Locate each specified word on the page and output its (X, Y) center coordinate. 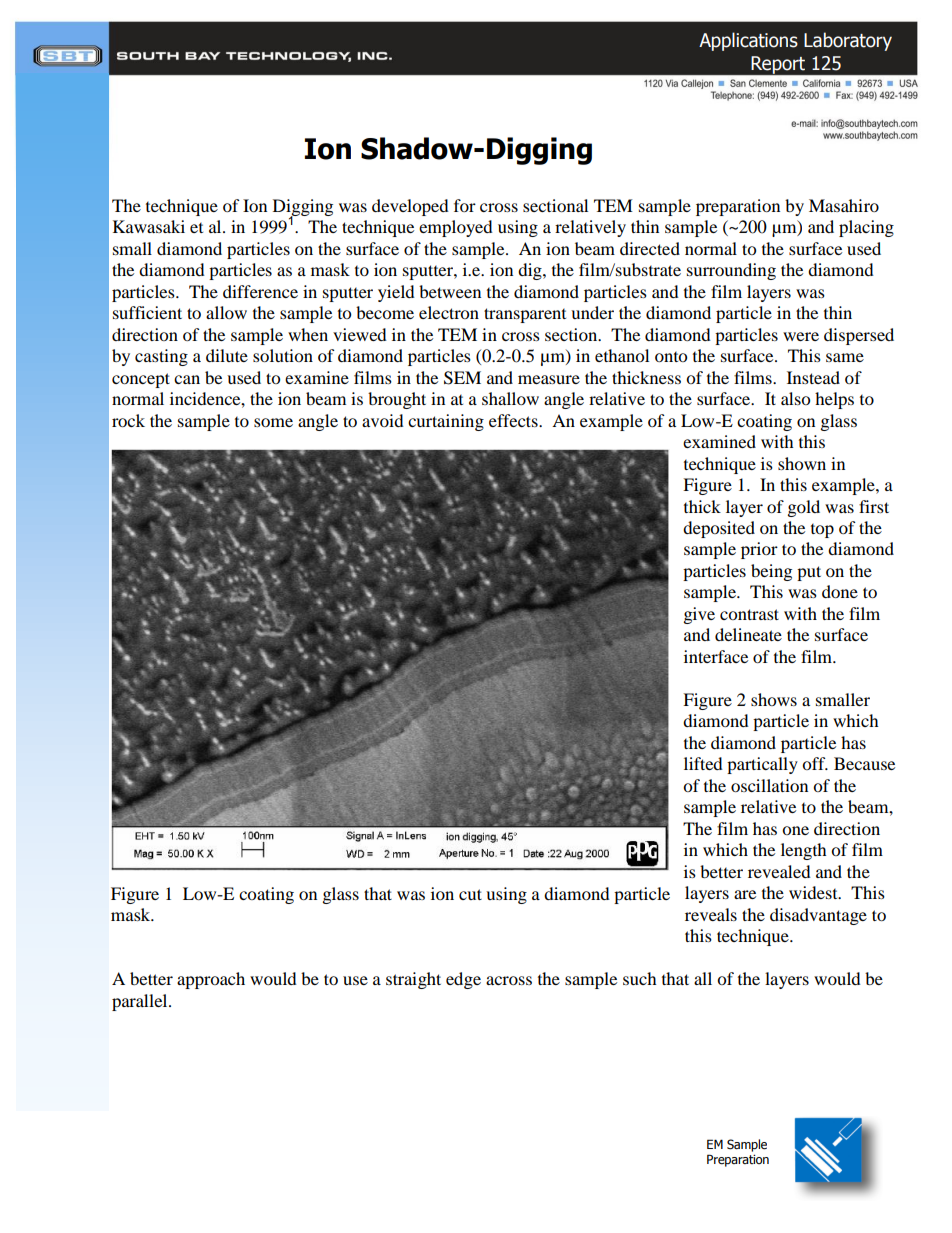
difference (260, 291)
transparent (525, 315)
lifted (703, 763)
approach (211, 980)
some (273, 422)
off (815, 763)
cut (470, 894)
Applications (748, 41)
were (801, 336)
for (465, 205)
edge (463, 980)
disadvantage (818, 916)
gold (804, 508)
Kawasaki (149, 226)
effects (514, 420)
